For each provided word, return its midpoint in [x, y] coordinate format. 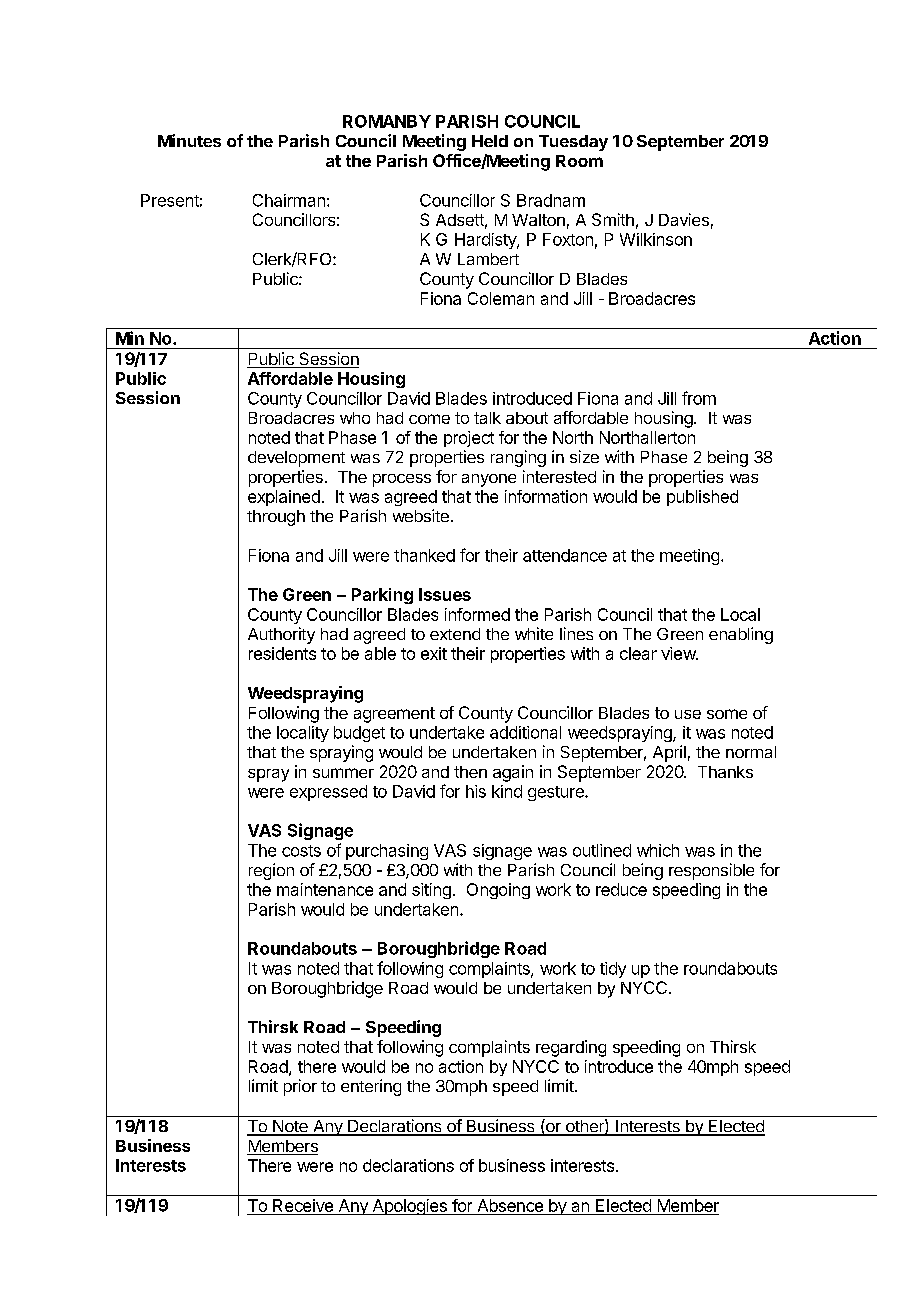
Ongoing [498, 891]
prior [300, 1087]
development [296, 459]
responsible [711, 871]
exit [434, 653]
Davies [684, 219]
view [679, 653]
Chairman [289, 200]
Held [490, 141]
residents [282, 653]
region [271, 871]
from [699, 398]
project [469, 439]
